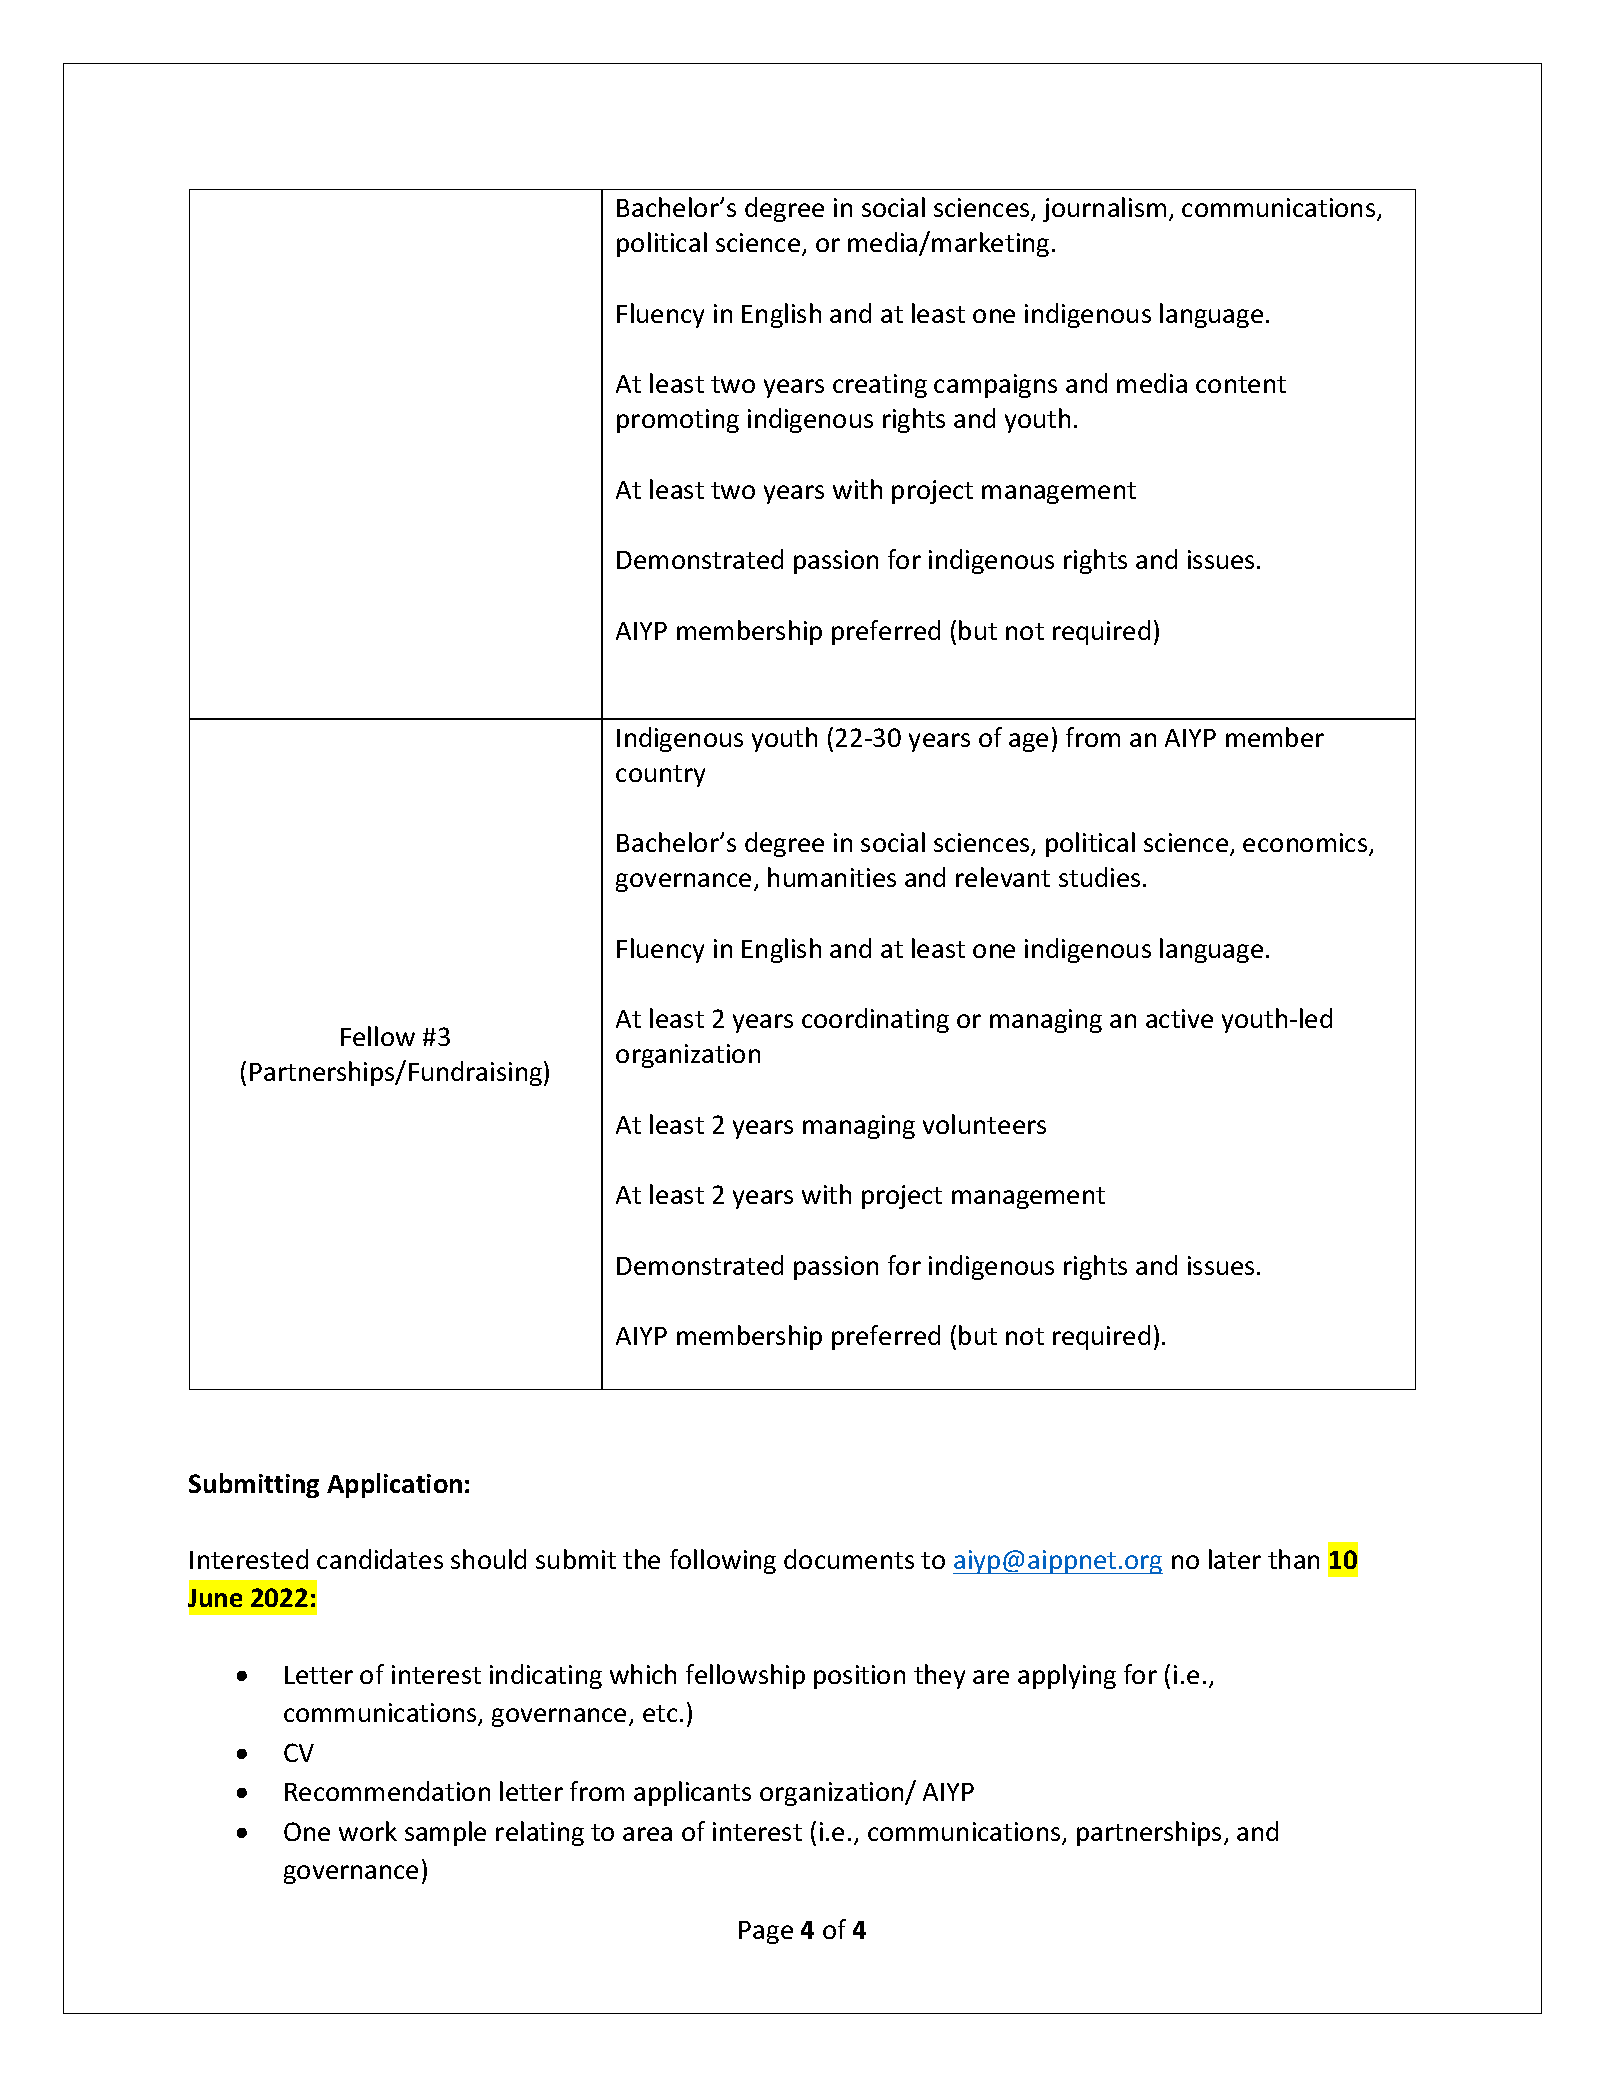 The image size is (1605, 2077). Describe the element at coordinates (766, 1932) in the screenshot. I see `Page` at that location.
